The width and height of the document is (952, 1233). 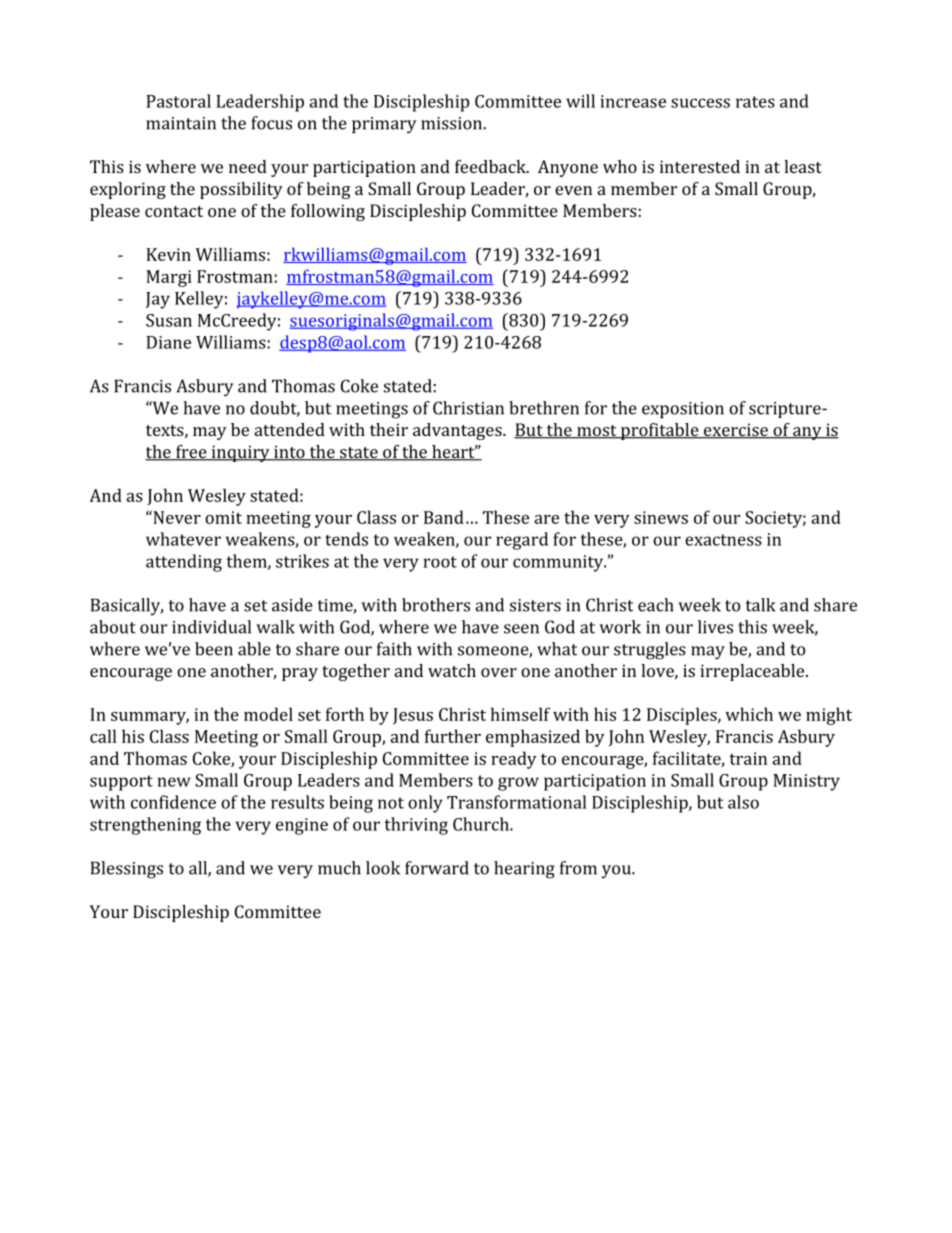 What do you see at coordinates (191, 453) in the document?
I see `free` at bounding box center [191, 453].
